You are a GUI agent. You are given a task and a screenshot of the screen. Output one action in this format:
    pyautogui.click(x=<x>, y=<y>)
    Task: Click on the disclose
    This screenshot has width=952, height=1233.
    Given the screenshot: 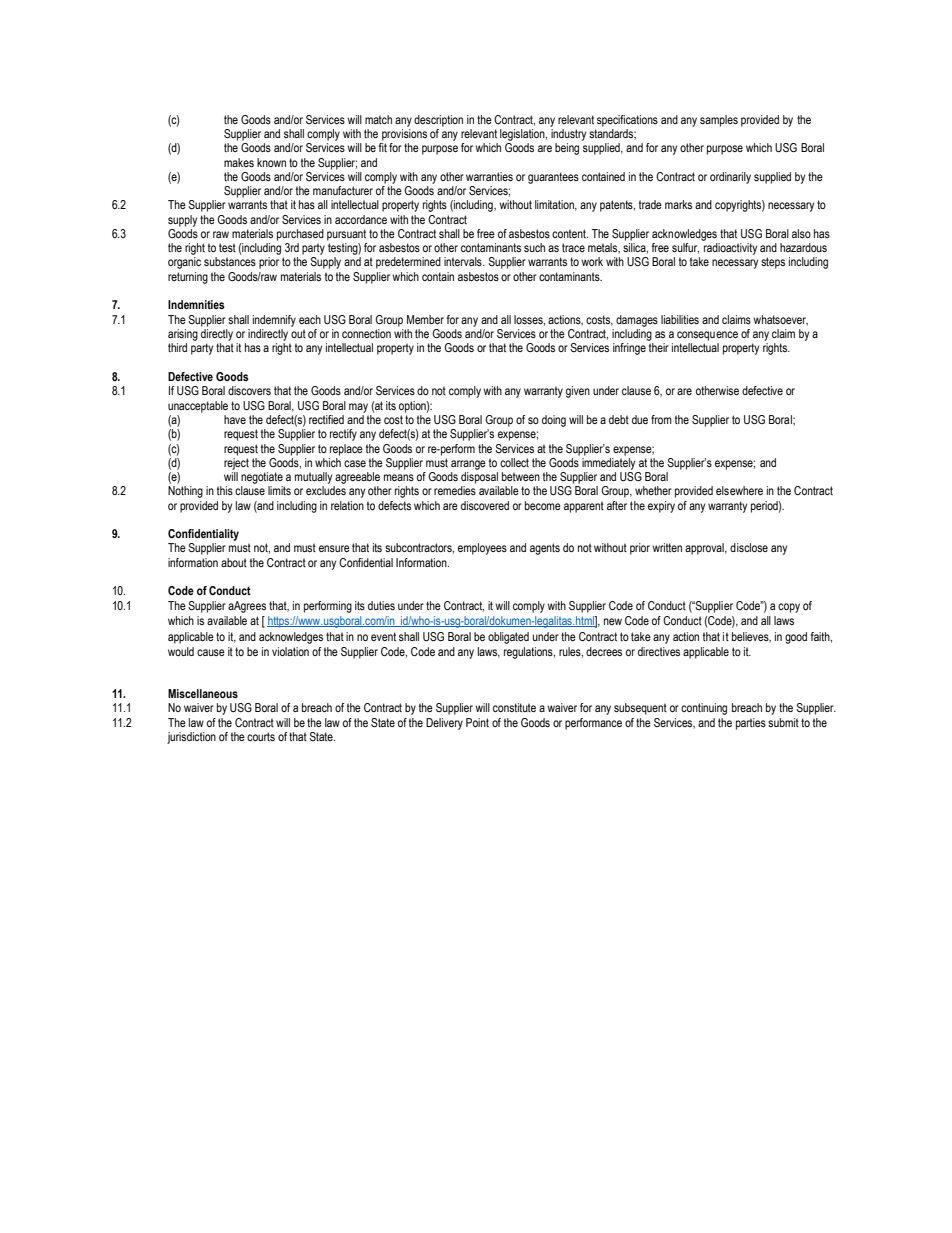 What is the action you would take?
    pyautogui.click(x=749, y=547)
